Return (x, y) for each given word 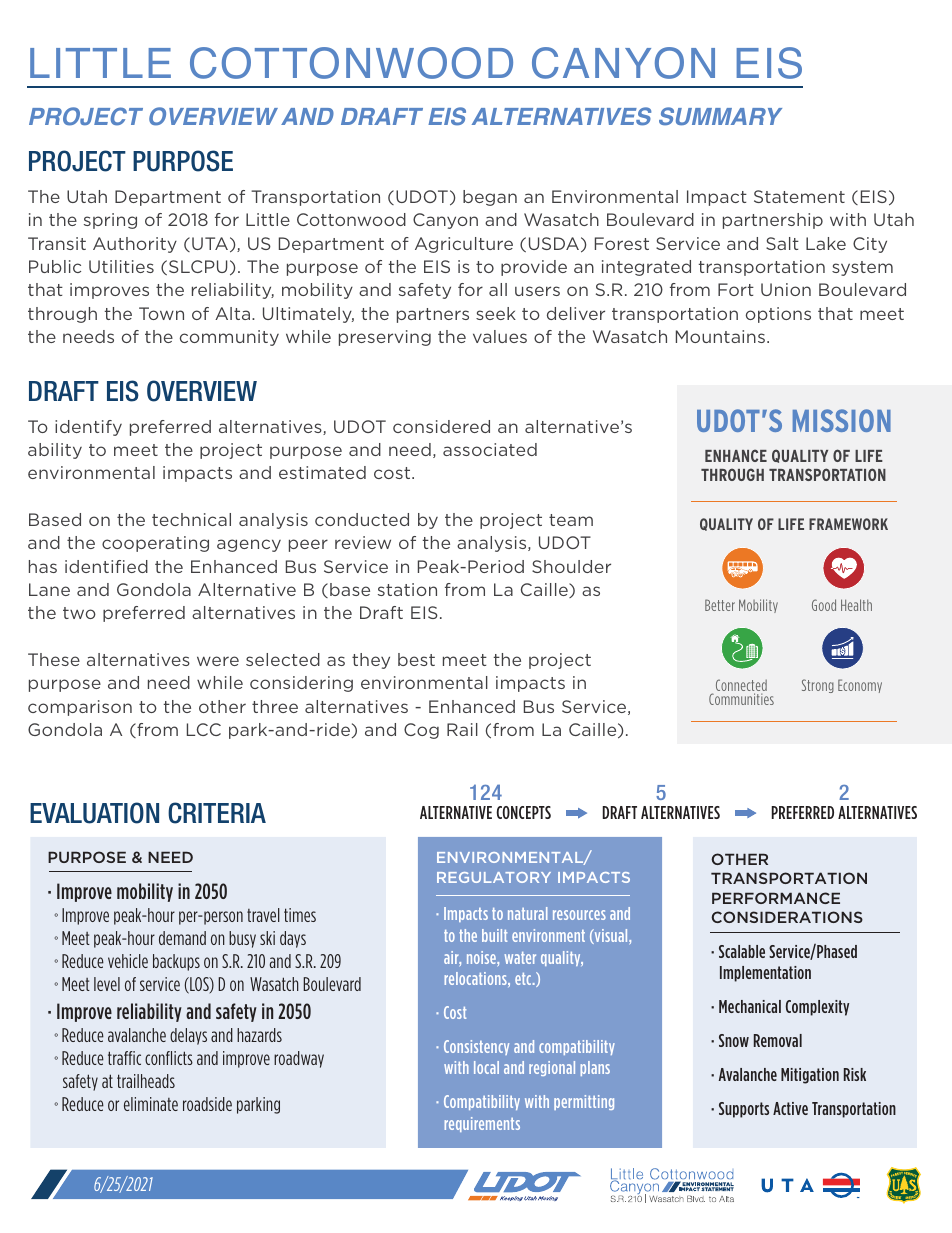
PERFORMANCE (776, 898)
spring (110, 221)
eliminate (151, 1104)
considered (441, 426)
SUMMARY (720, 116)
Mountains (720, 336)
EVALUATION (94, 813)
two (79, 613)
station (407, 589)
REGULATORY (494, 877)
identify (88, 428)
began (490, 198)
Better (720, 605)
